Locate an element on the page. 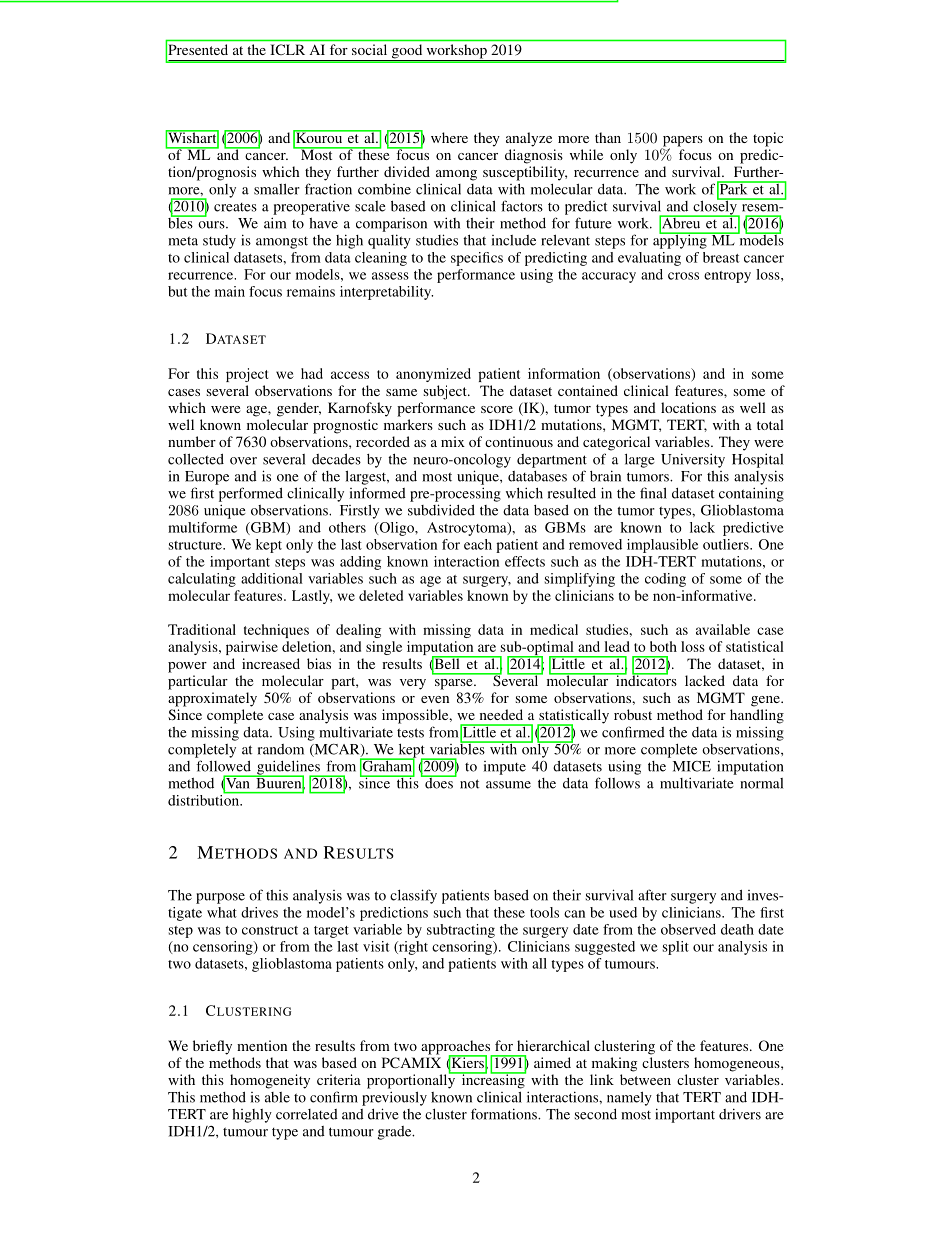  random is located at coordinates (281, 749).
